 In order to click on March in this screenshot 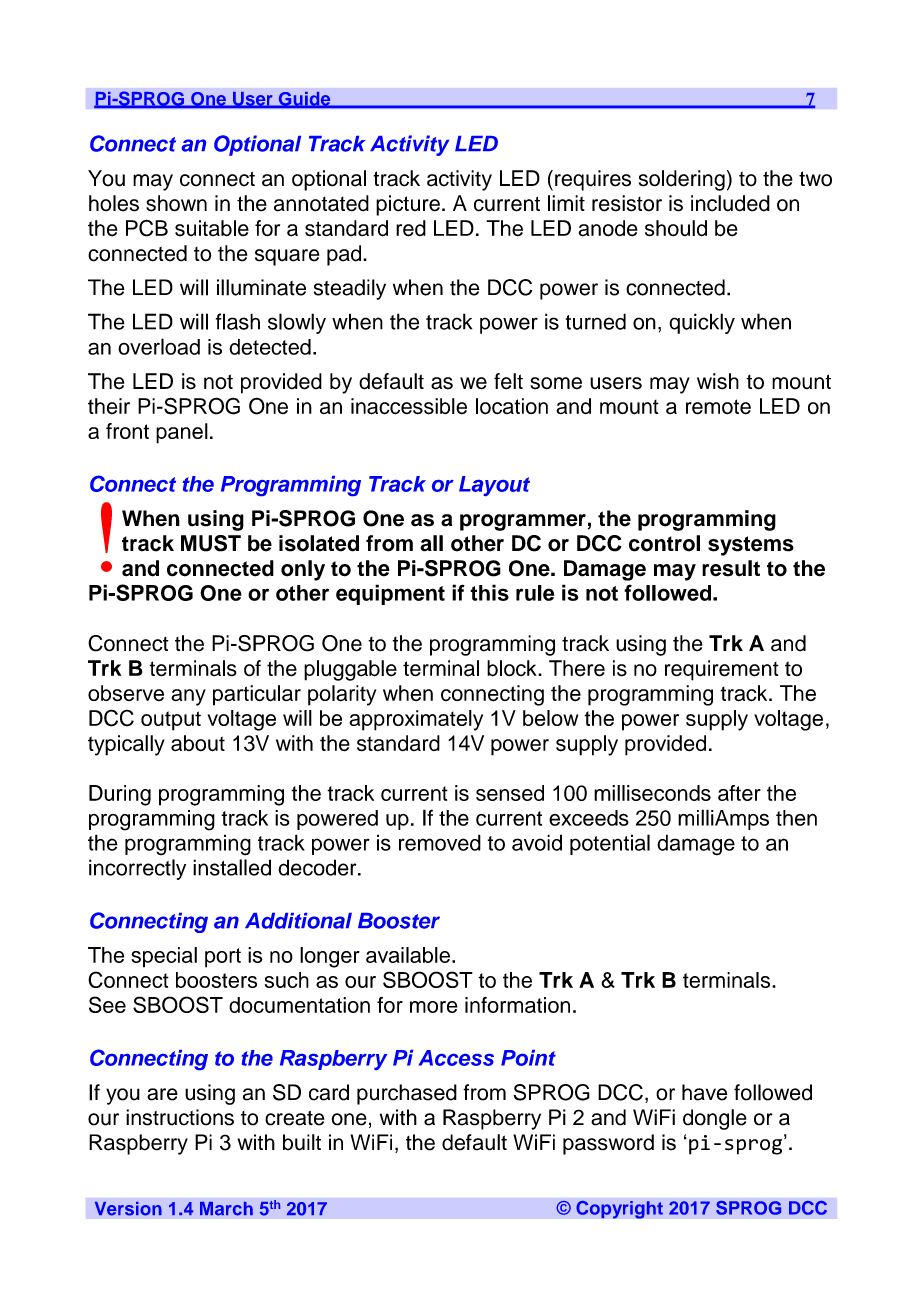, I will do `click(226, 1209)`.
